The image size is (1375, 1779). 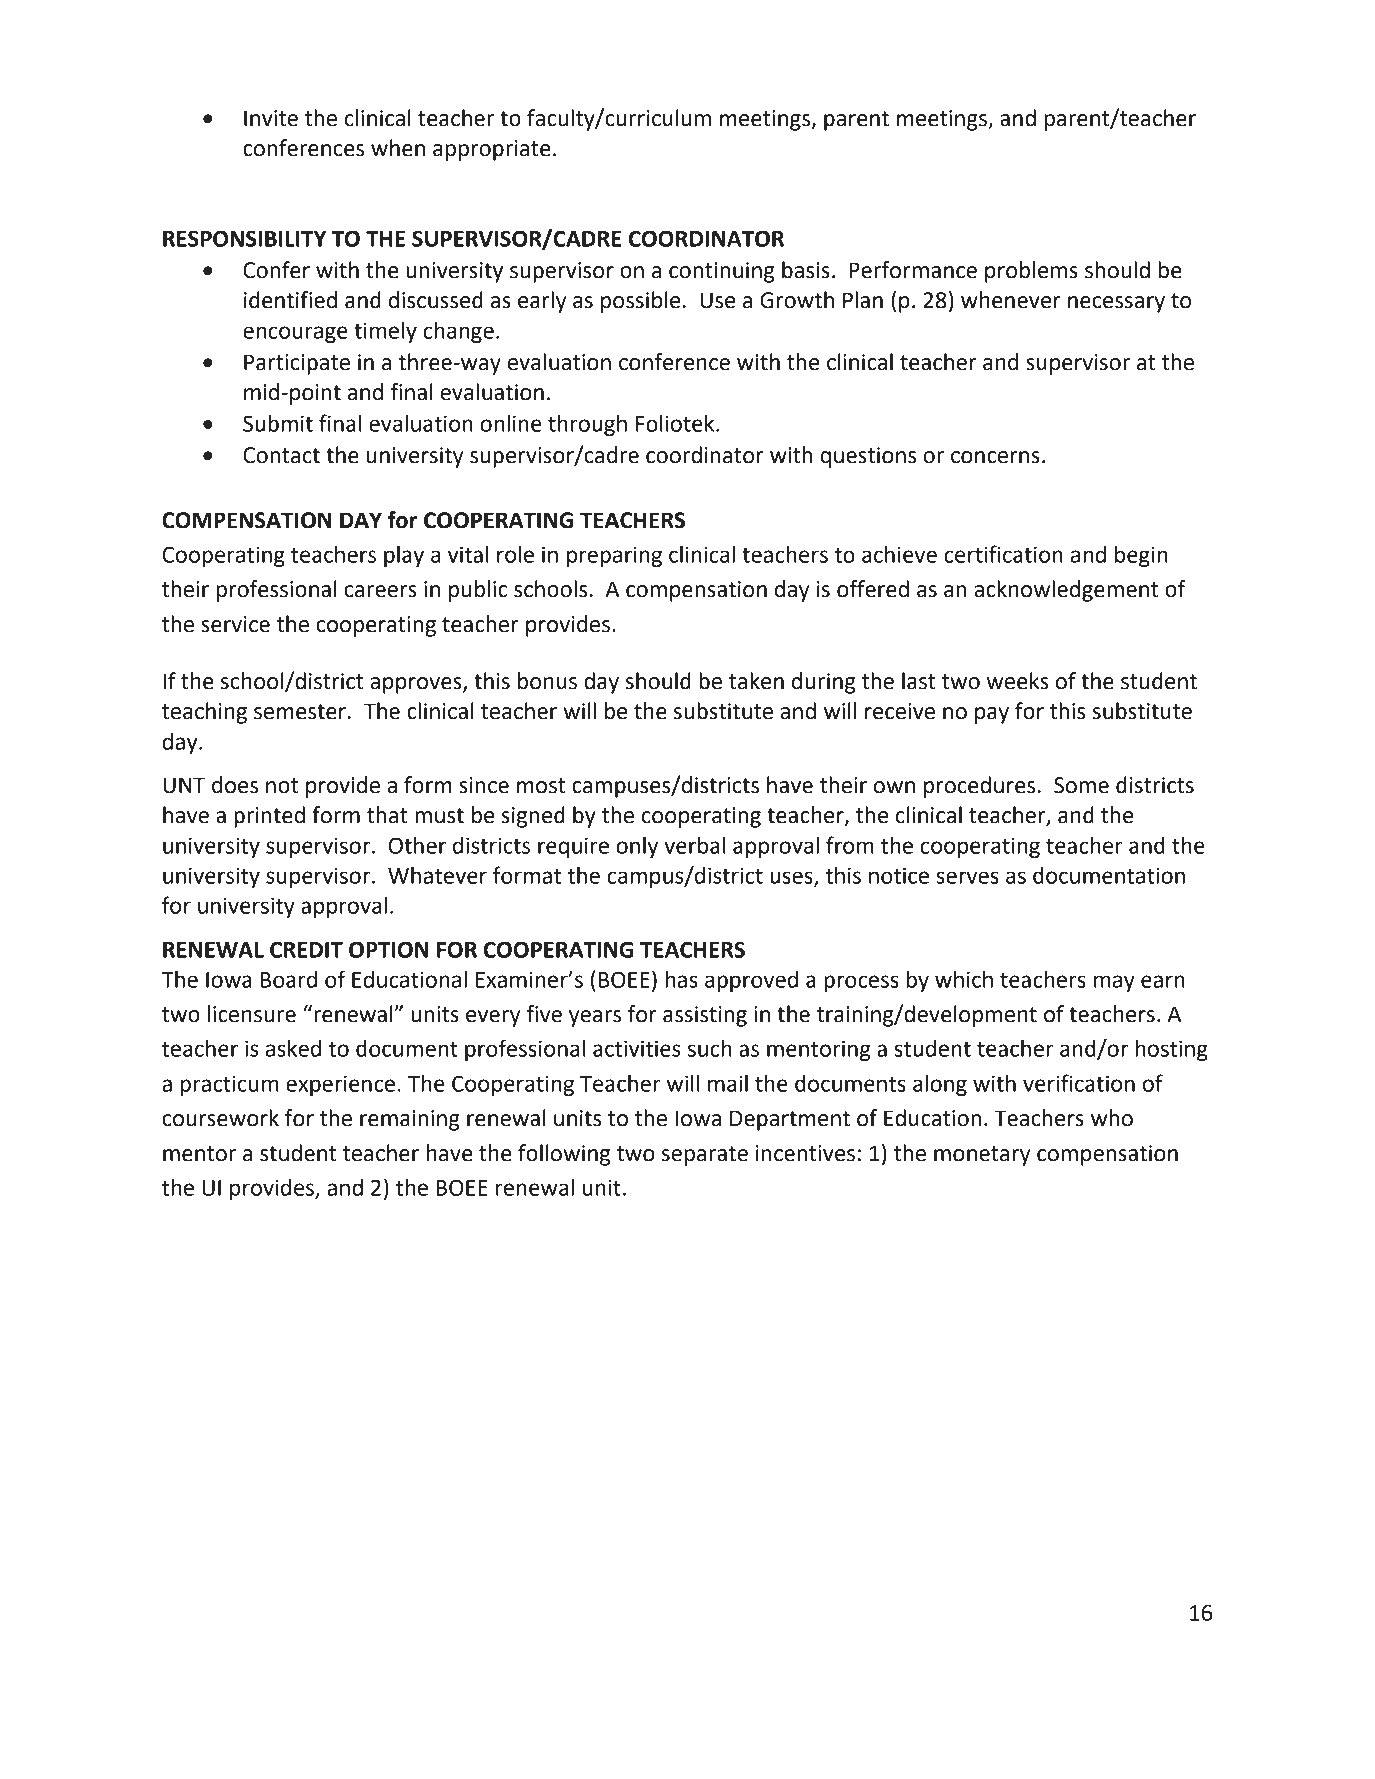 What do you see at coordinates (220, 1118) in the document?
I see `coursework` at bounding box center [220, 1118].
